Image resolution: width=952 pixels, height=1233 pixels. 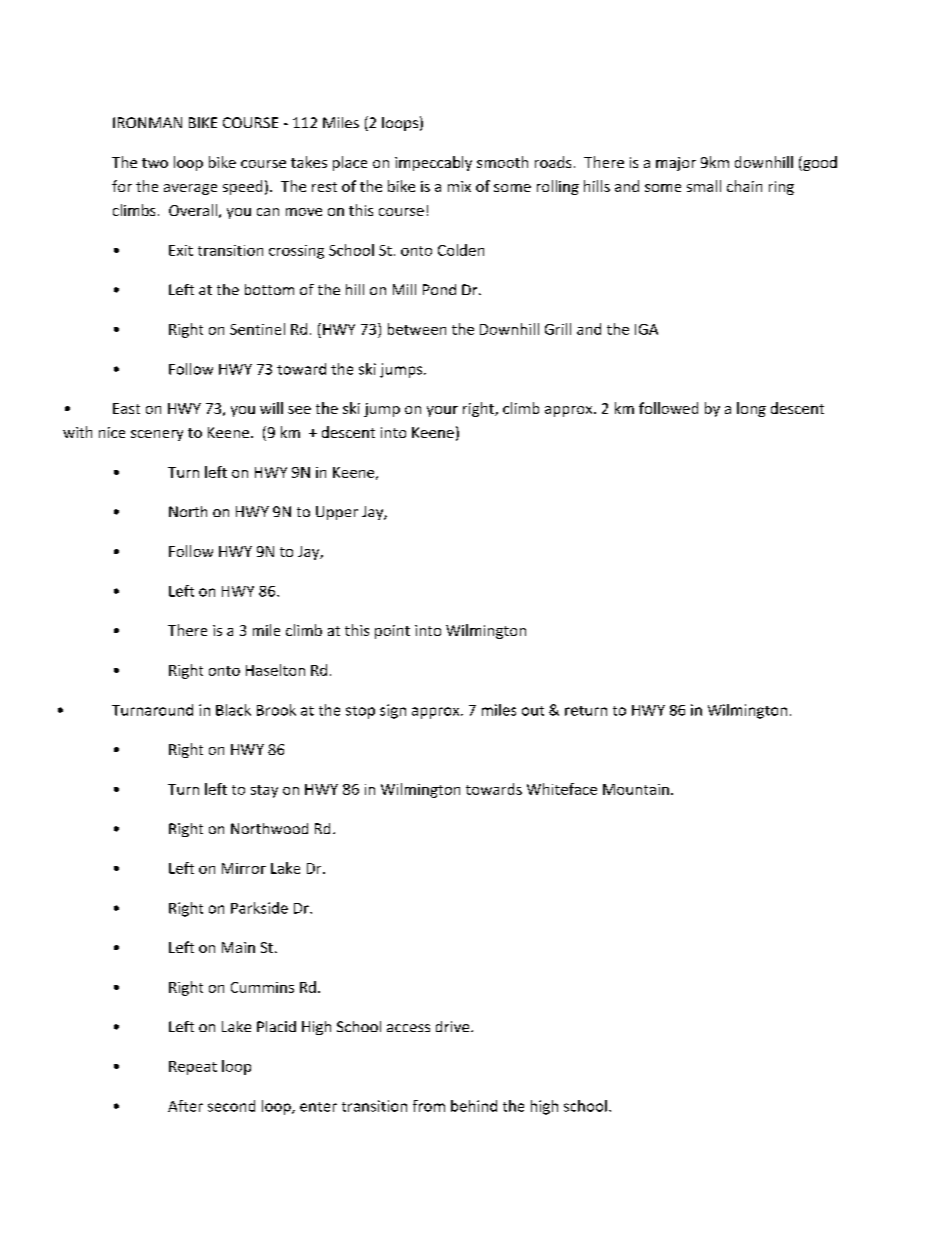 What do you see at coordinates (533, 711) in the page?
I see `out` at bounding box center [533, 711].
